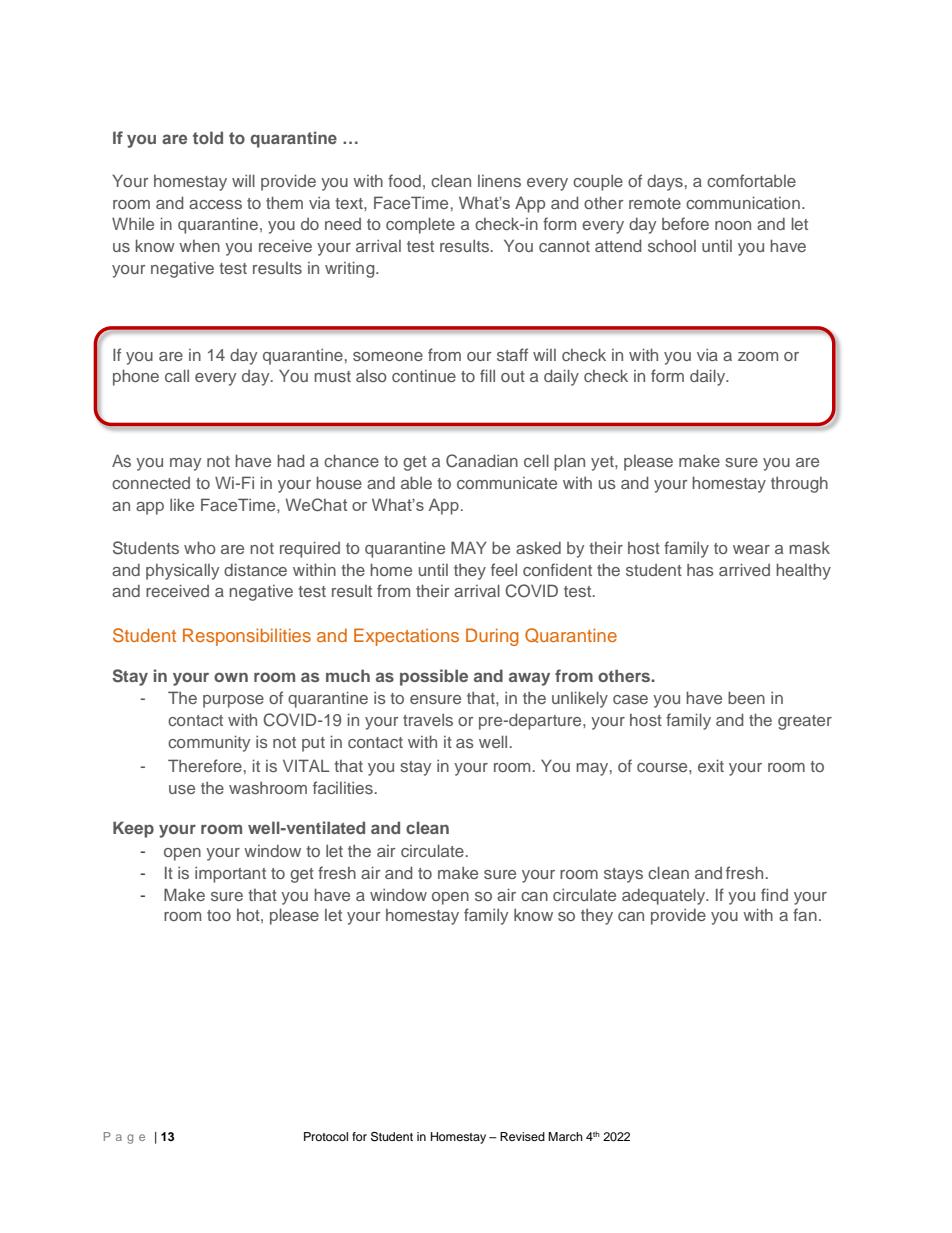 This document has height=1233, width=952. I want to click on linens, so click(499, 181).
